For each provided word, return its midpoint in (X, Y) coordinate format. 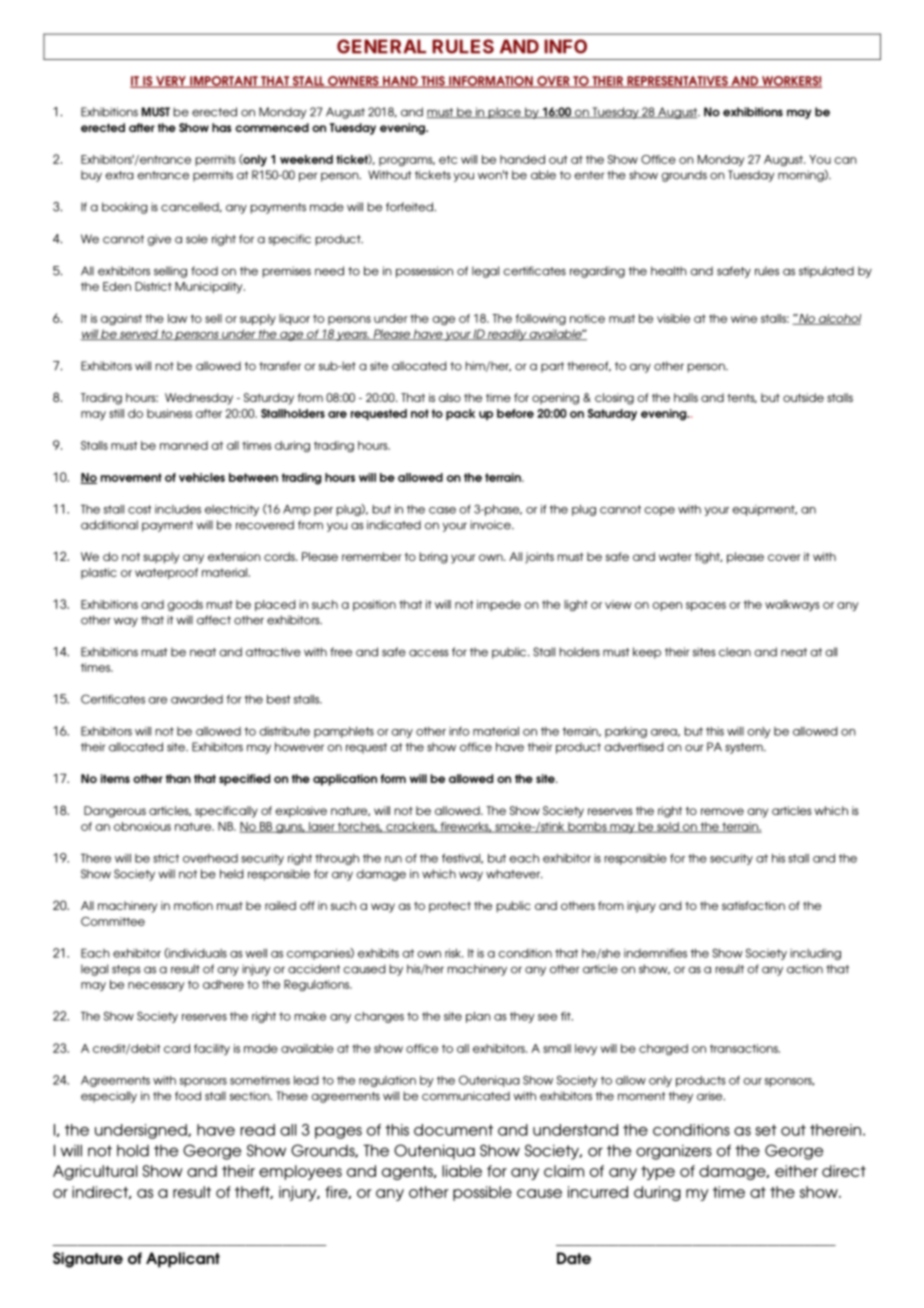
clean (735, 652)
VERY (171, 82)
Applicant (183, 1260)
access (429, 653)
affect (214, 620)
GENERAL (381, 46)
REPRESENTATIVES (677, 82)
